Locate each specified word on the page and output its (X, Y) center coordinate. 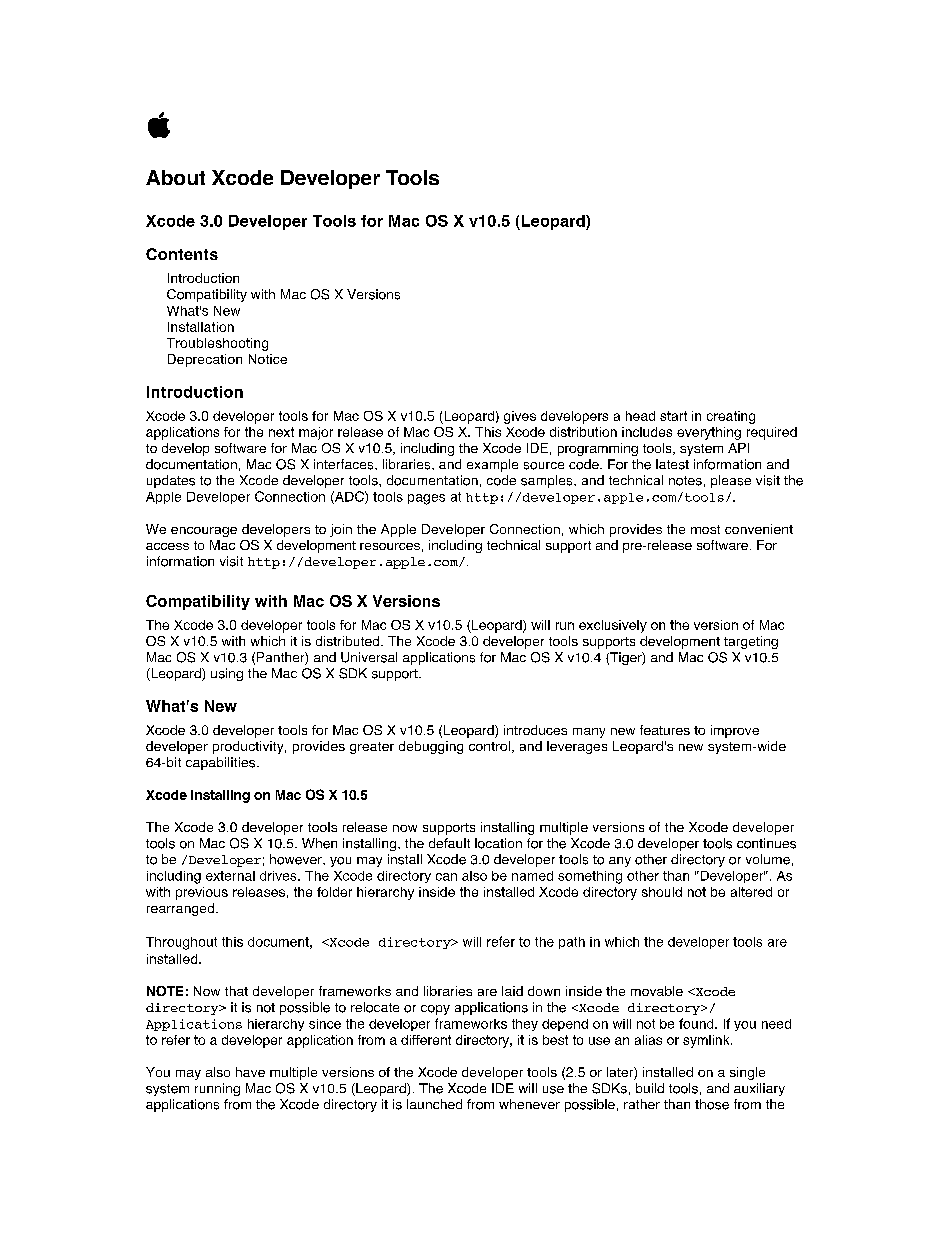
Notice (268, 359)
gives (520, 417)
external (230, 876)
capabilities (222, 763)
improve (735, 731)
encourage (204, 532)
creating (731, 417)
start (673, 416)
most (705, 529)
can (446, 877)
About (175, 177)
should (662, 892)
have (250, 1072)
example (492, 465)
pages (426, 499)
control (489, 746)
